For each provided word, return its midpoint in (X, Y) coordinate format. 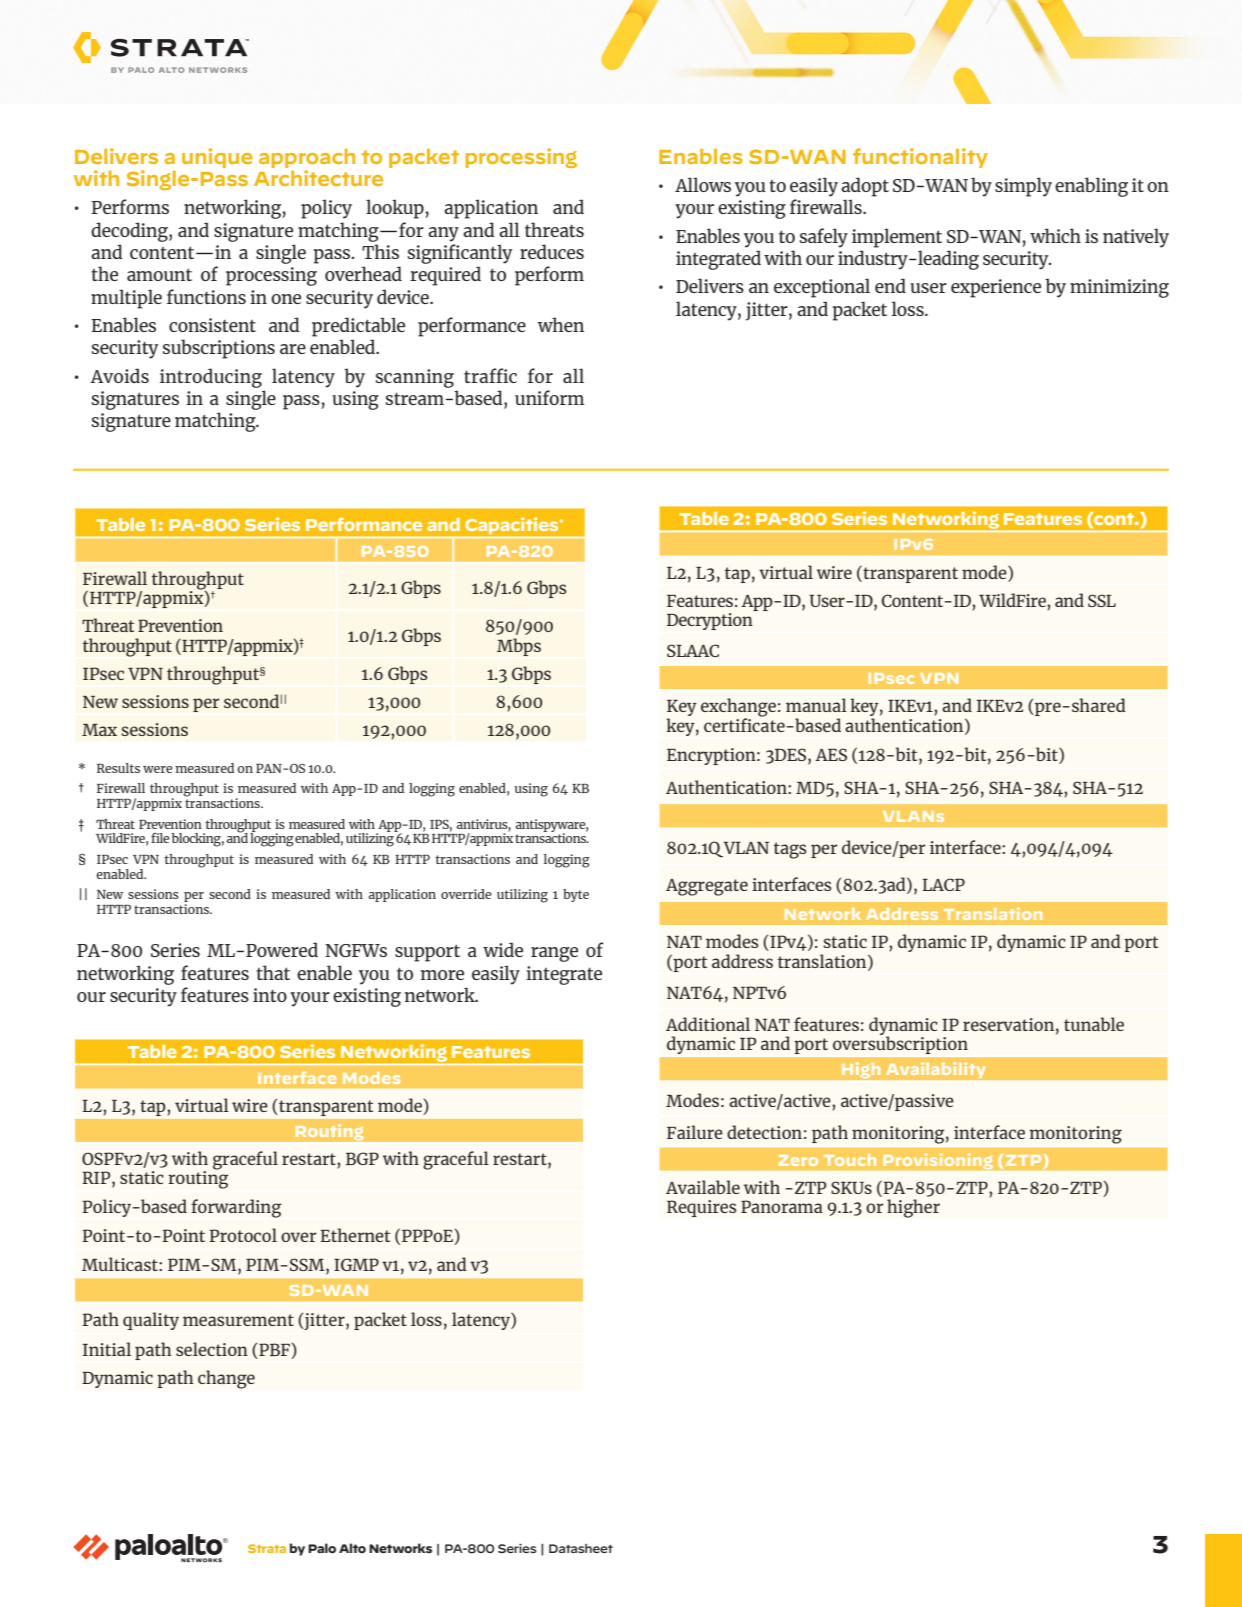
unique (217, 158)
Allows (703, 184)
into (270, 995)
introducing (211, 378)
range (554, 954)
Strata (267, 1548)
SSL (1102, 600)
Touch (850, 1160)
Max (99, 730)
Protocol (243, 1235)
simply (1023, 187)
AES (831, 754)
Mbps (519, 647)
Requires (702, 1208)
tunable (1094, 1024)
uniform (549, 397)
